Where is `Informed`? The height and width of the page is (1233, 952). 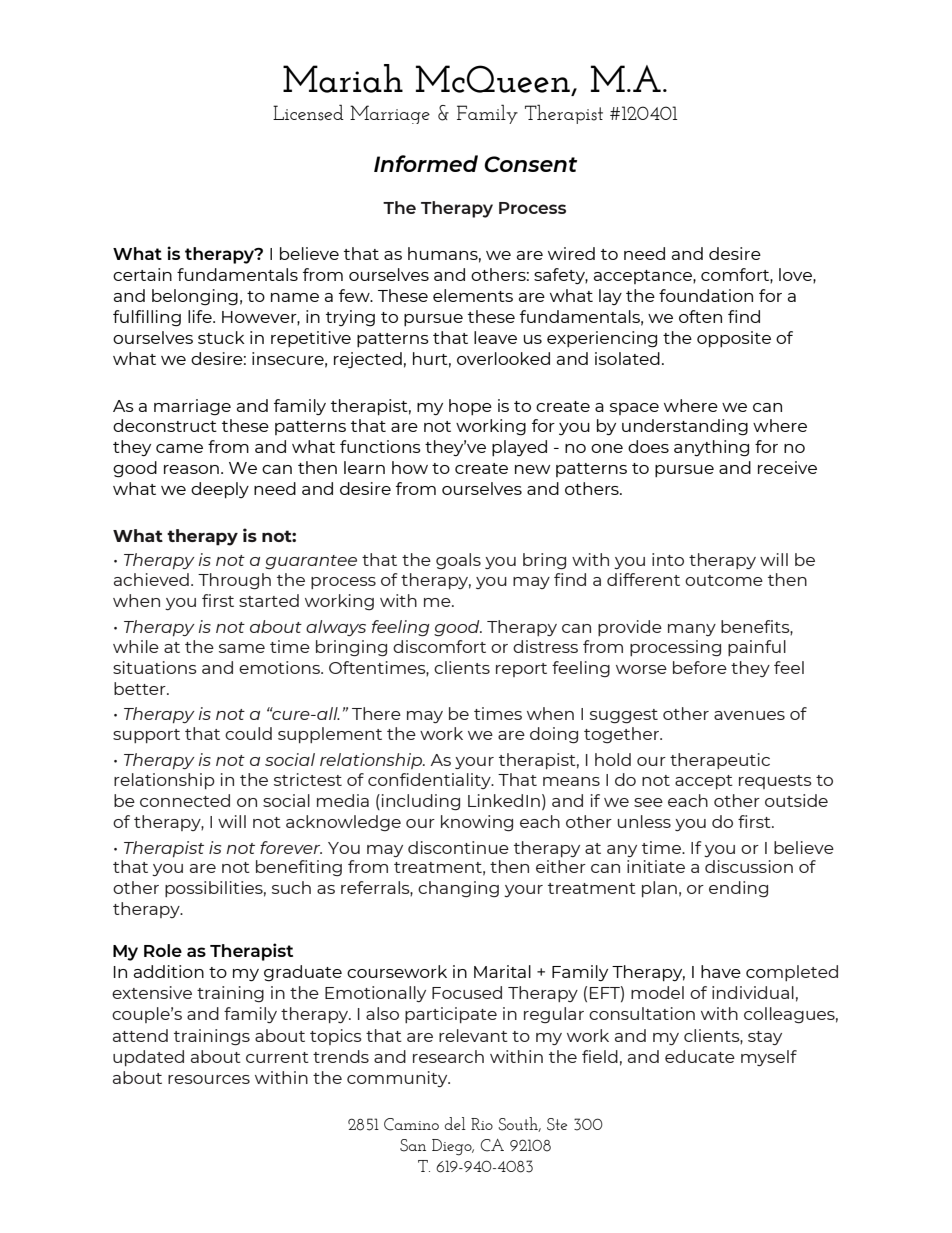
Informed is located at coordinates (426, 163).
